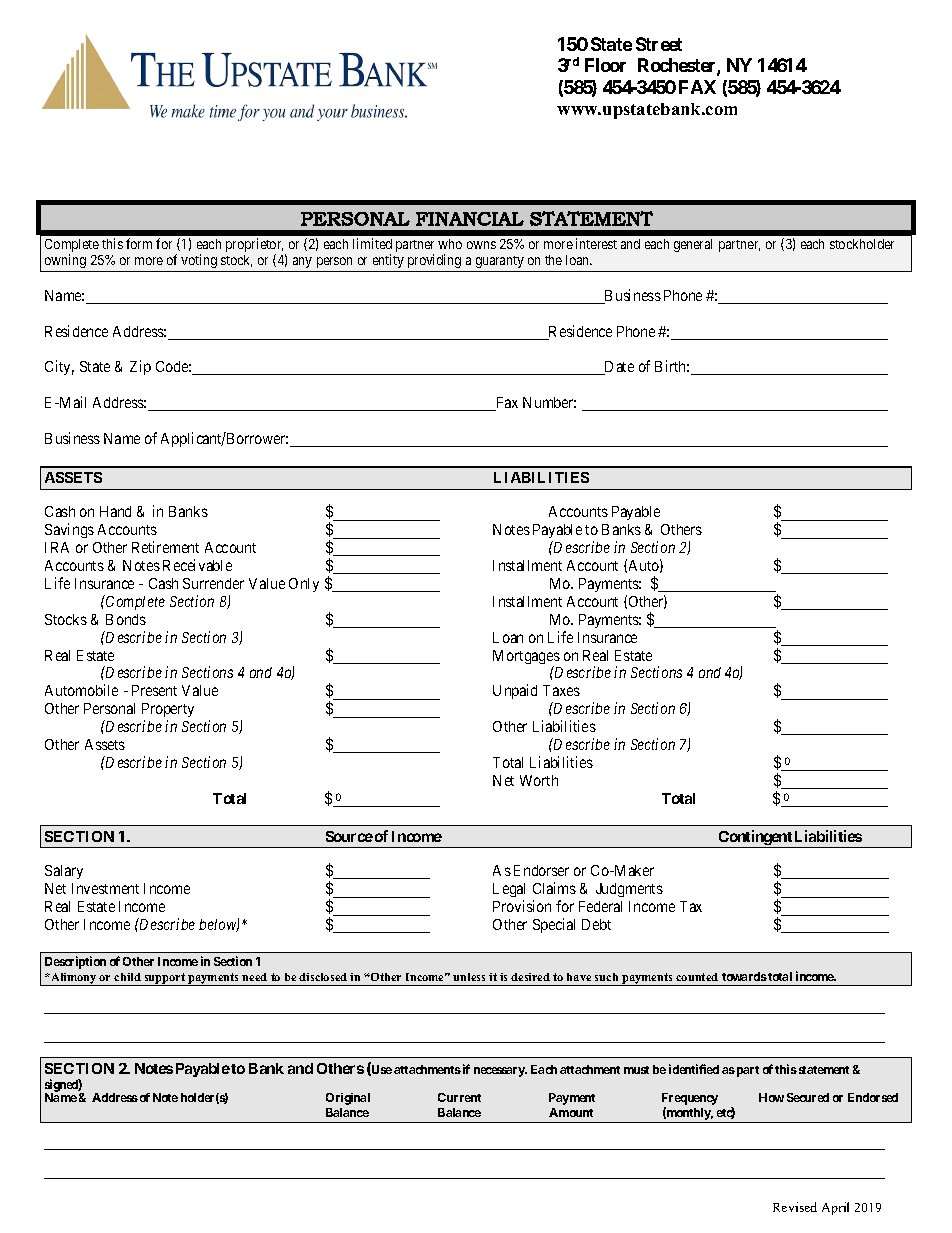  I want to click on guaranty, so click(500, 262).
